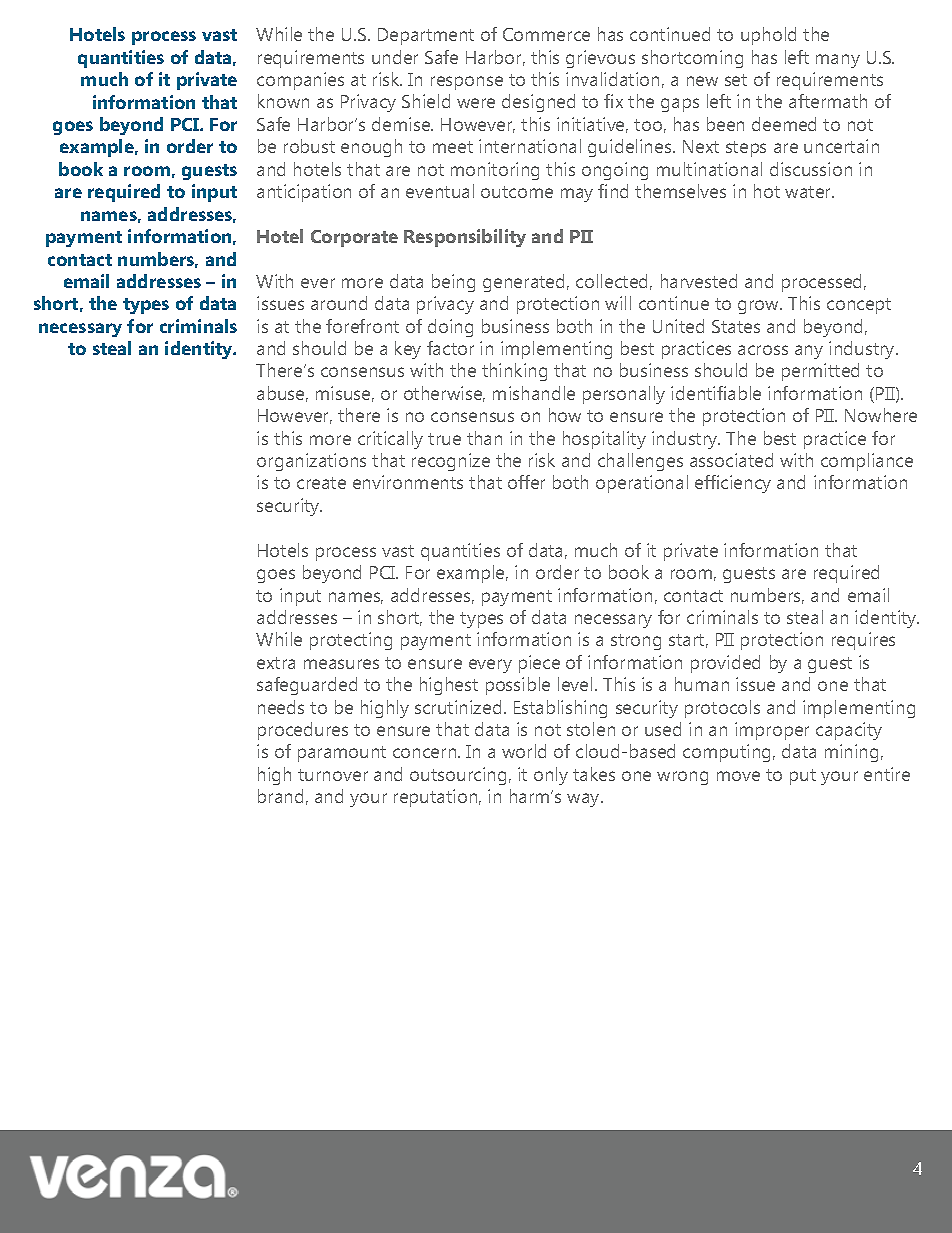 This page has width=952, height=1233. Describe the element at coordinates (594, 774) in the page. I see `takes` at that location.
